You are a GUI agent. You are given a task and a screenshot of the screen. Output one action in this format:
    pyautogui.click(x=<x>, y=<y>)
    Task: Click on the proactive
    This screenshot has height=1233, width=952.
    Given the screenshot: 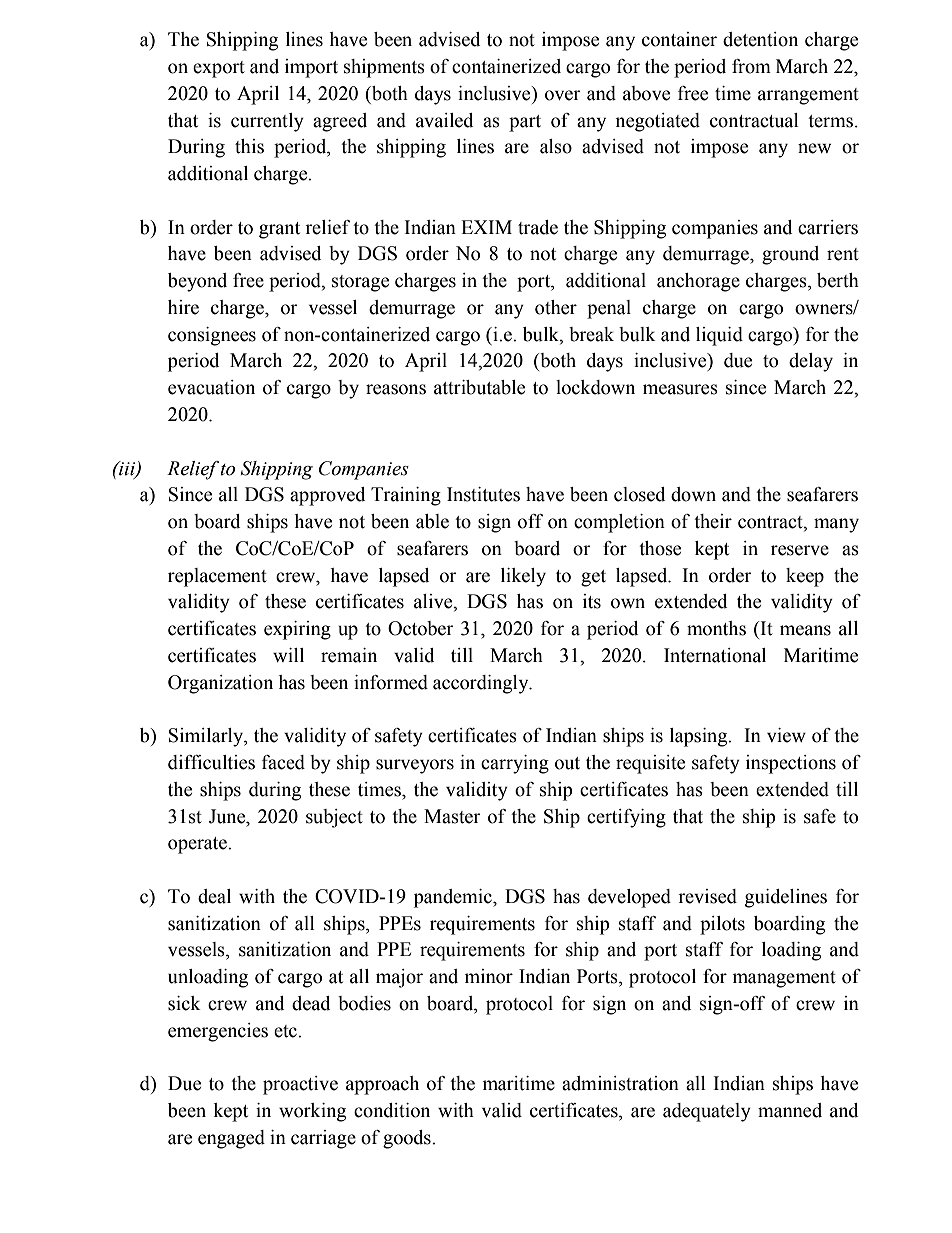 What is the action you would take?
    pyautogui.click(x=300, y=1085)
